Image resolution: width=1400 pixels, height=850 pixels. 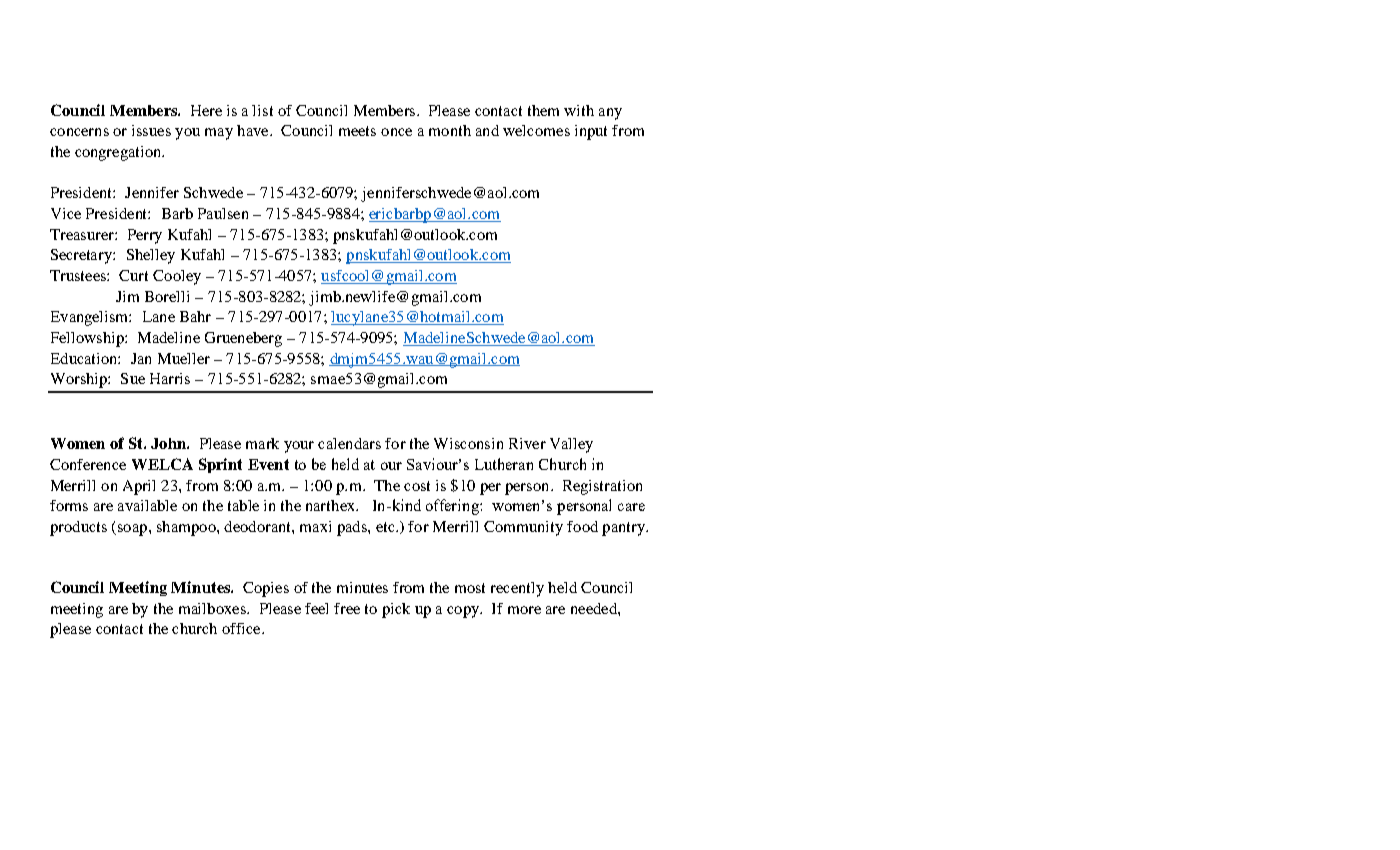 What do you see at coordinates (133, 275) in the screenshot?
I see `Curt` at bounding box center [133, 275].
